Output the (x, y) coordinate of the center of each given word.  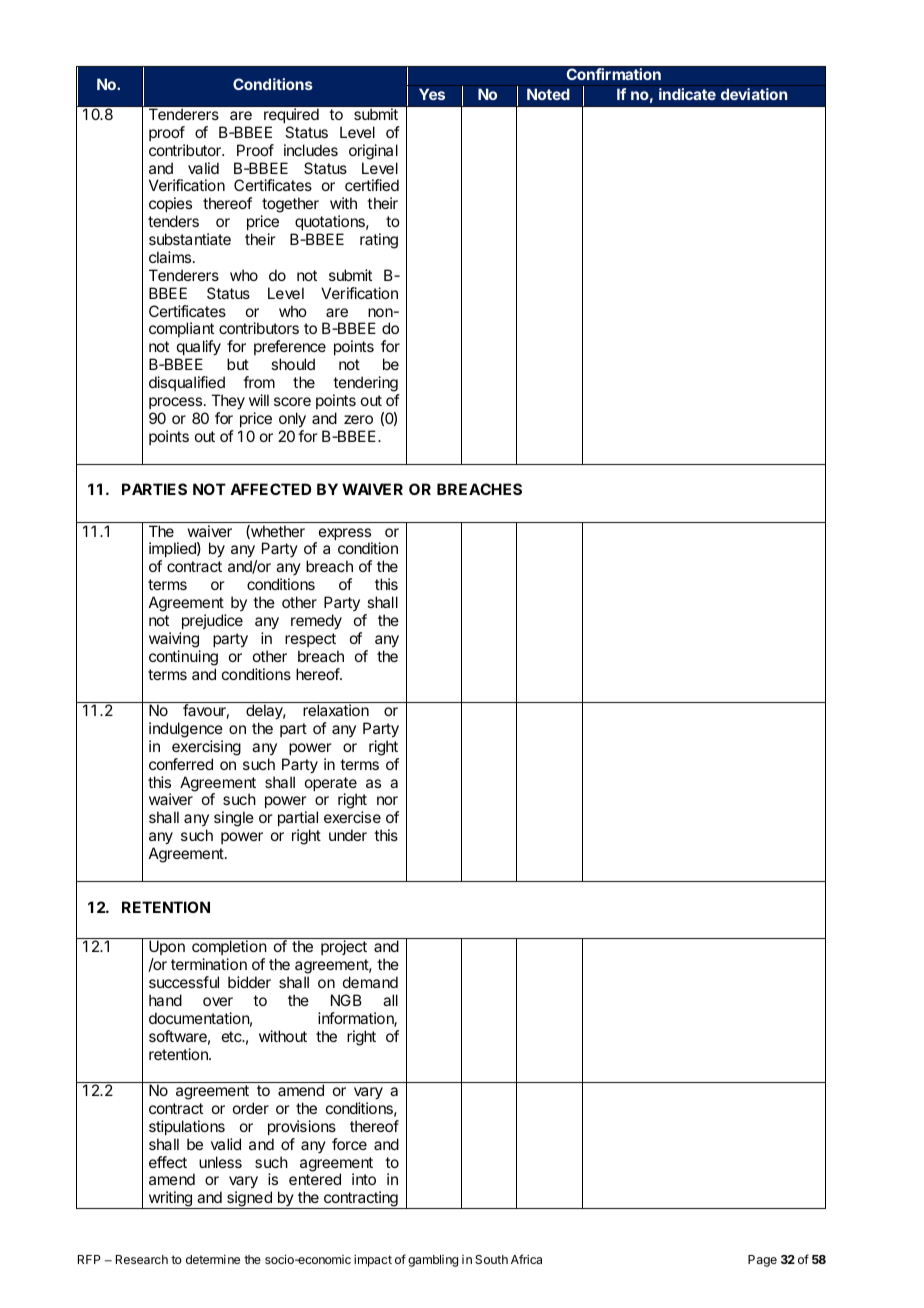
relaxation (336, 710)
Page (762, 1261)
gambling (433, 1261)
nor (387, 800)
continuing (183, 658)
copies (170, 206)
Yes (432, 94)
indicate (687, 94)
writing (170, 1200)
